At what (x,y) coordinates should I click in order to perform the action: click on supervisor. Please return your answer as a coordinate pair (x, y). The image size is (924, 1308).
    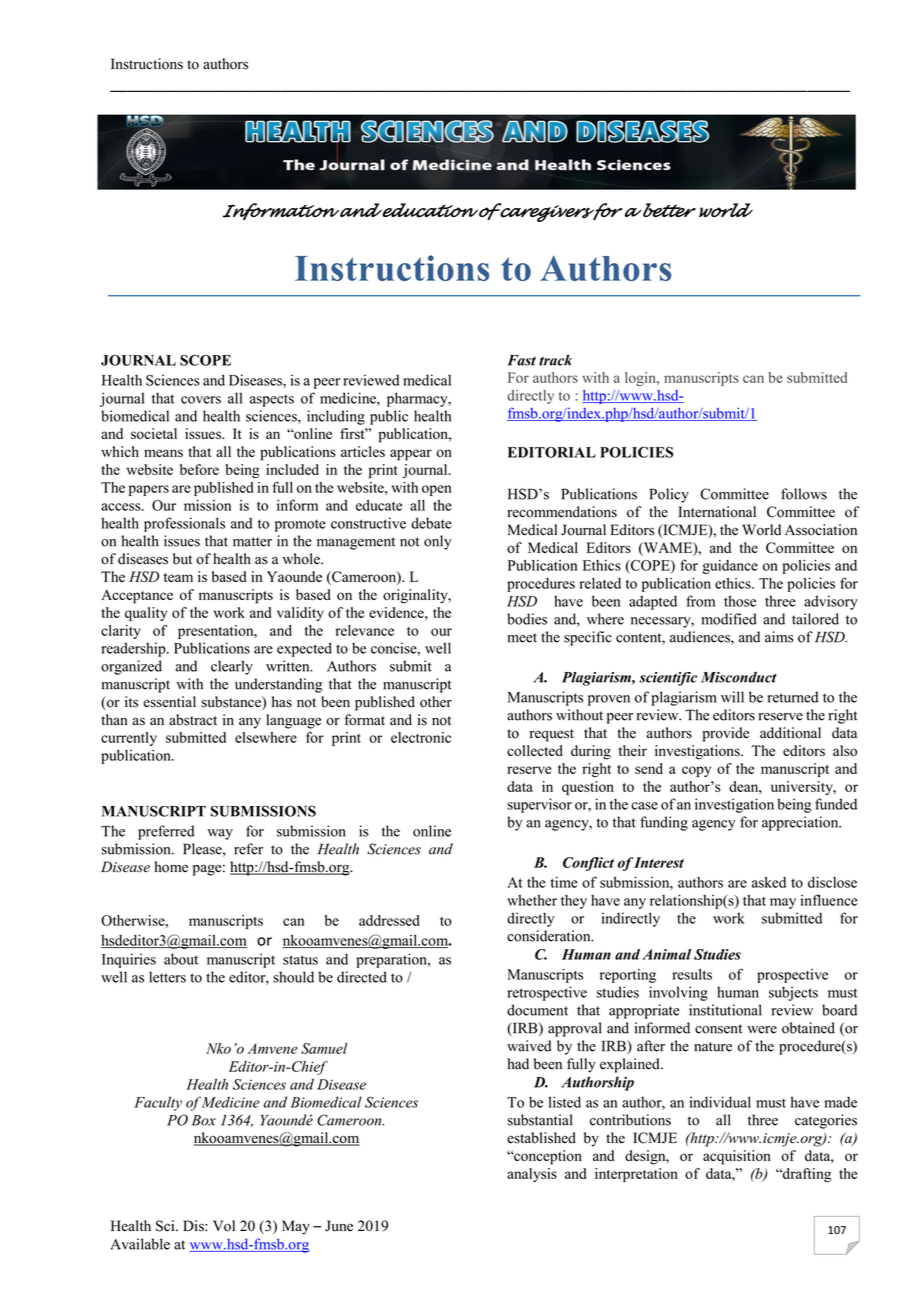
    Looking at the image, I should click on (540, 805).
